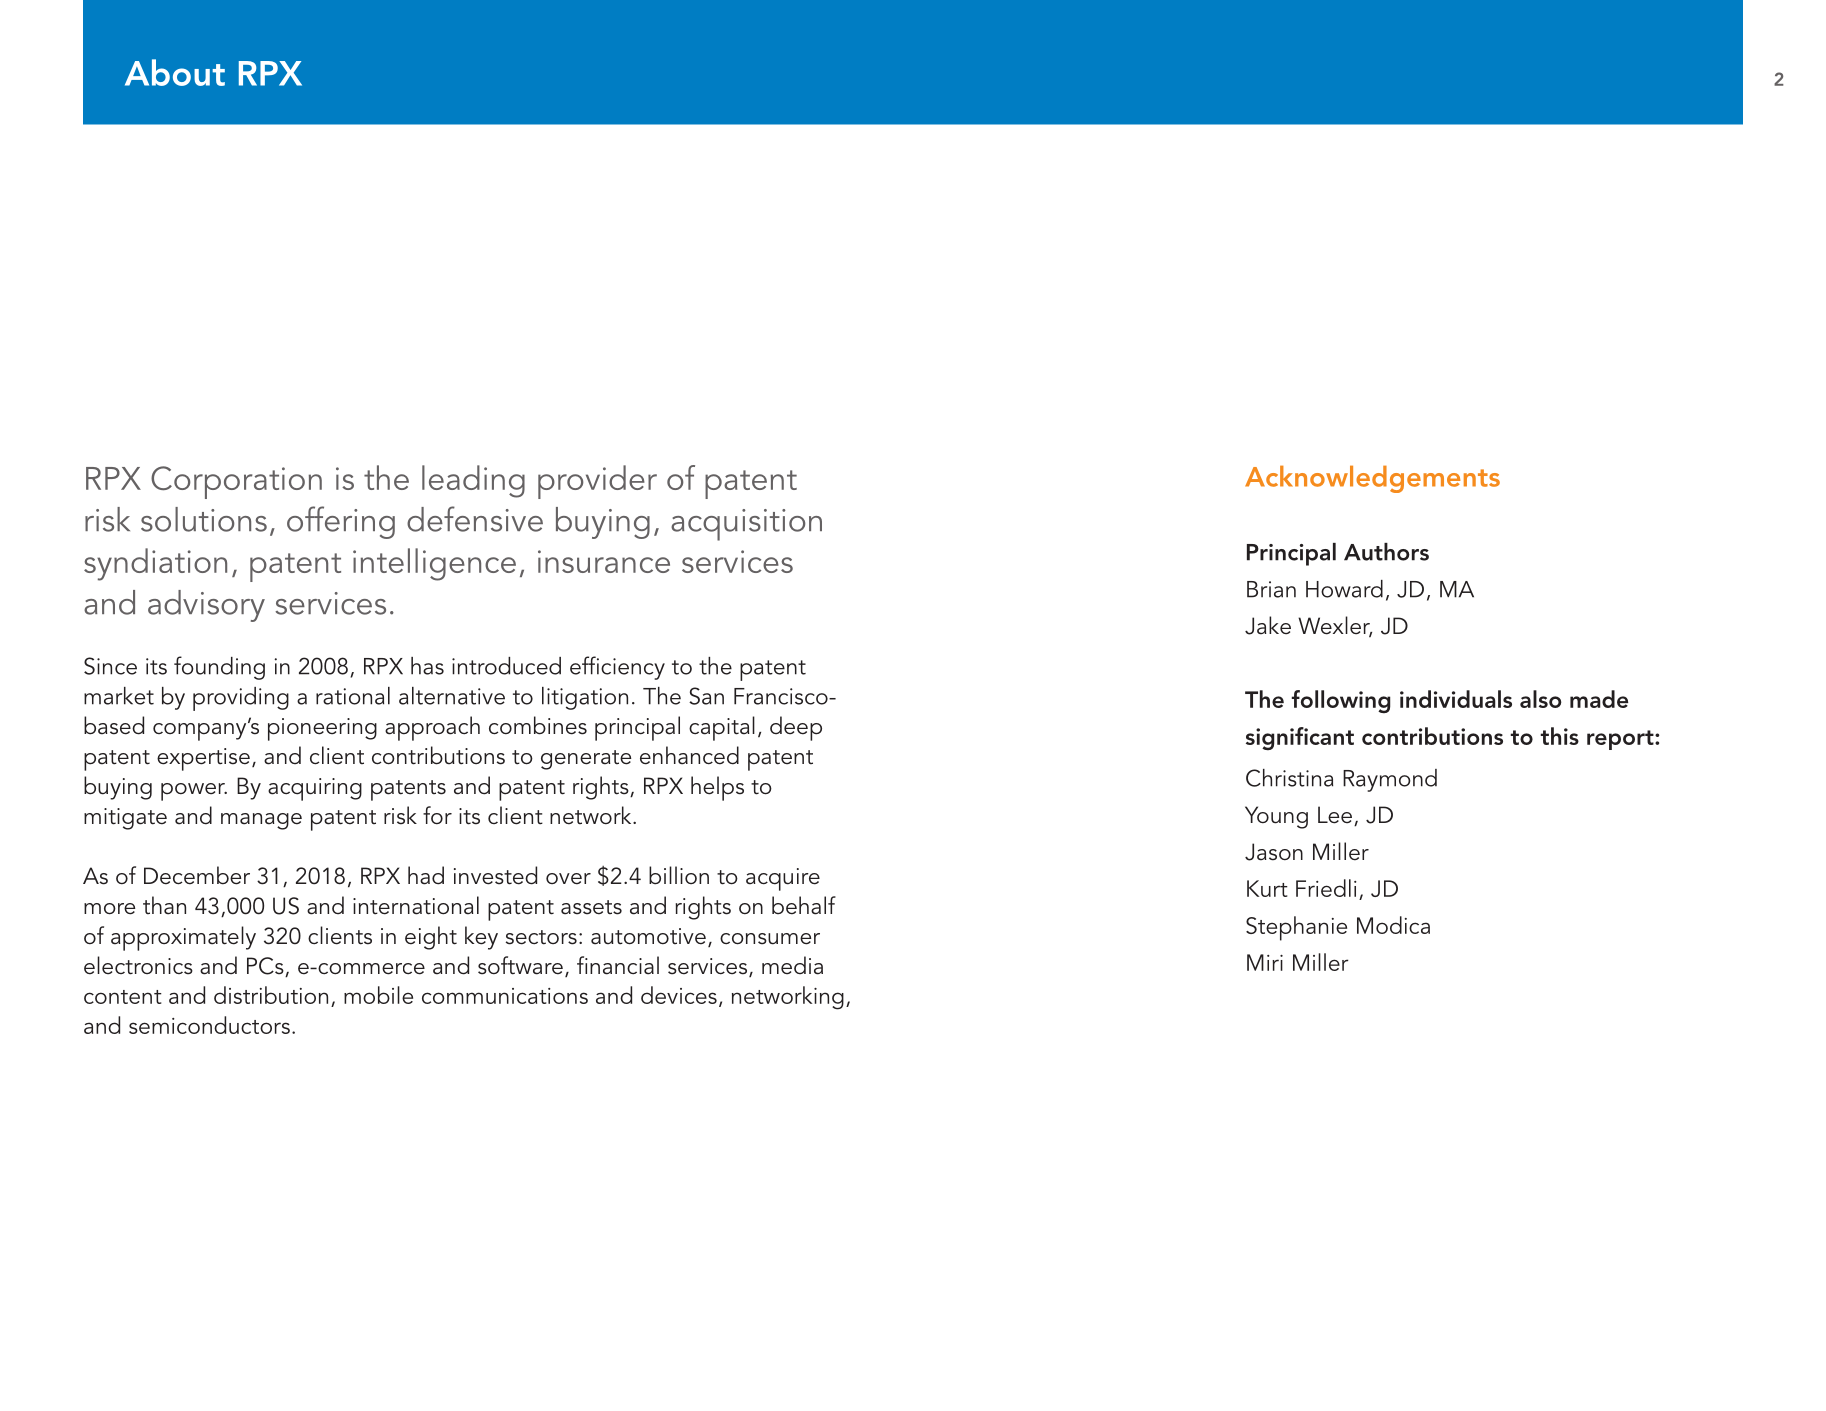 The image size is (1826, 1411). What do you see at coordinates (473, 481) in the page?
I see `leading` at bounding box center [473, 481].
